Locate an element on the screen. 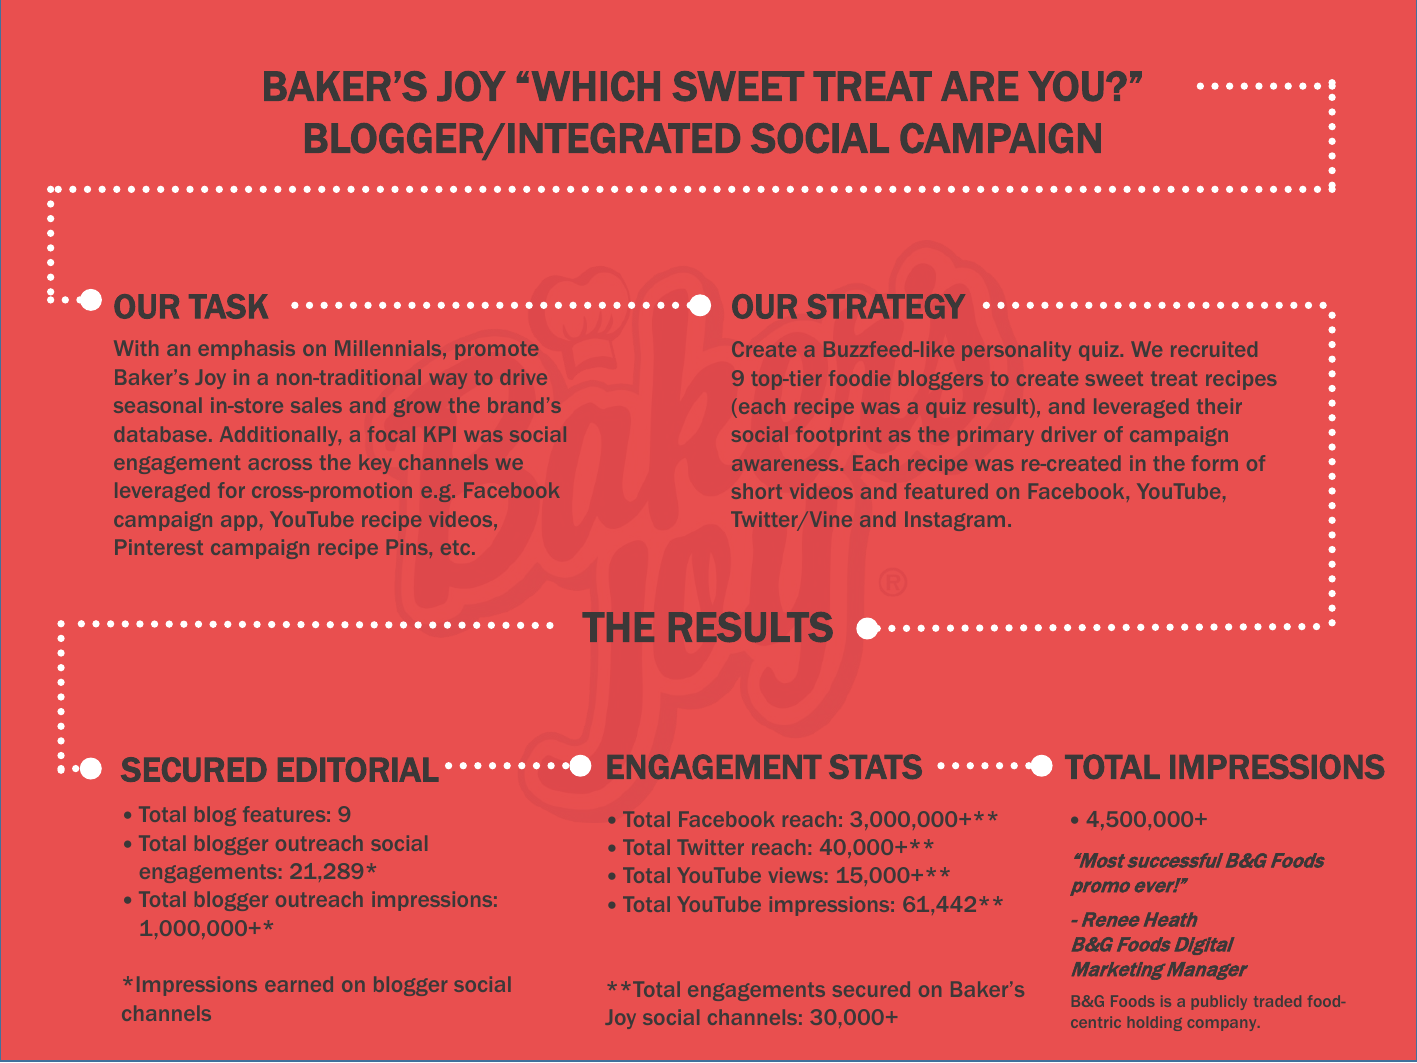 The height and width of the screenshot is (1063, 1417). publicly is located at coordinates (1219, 1002).
